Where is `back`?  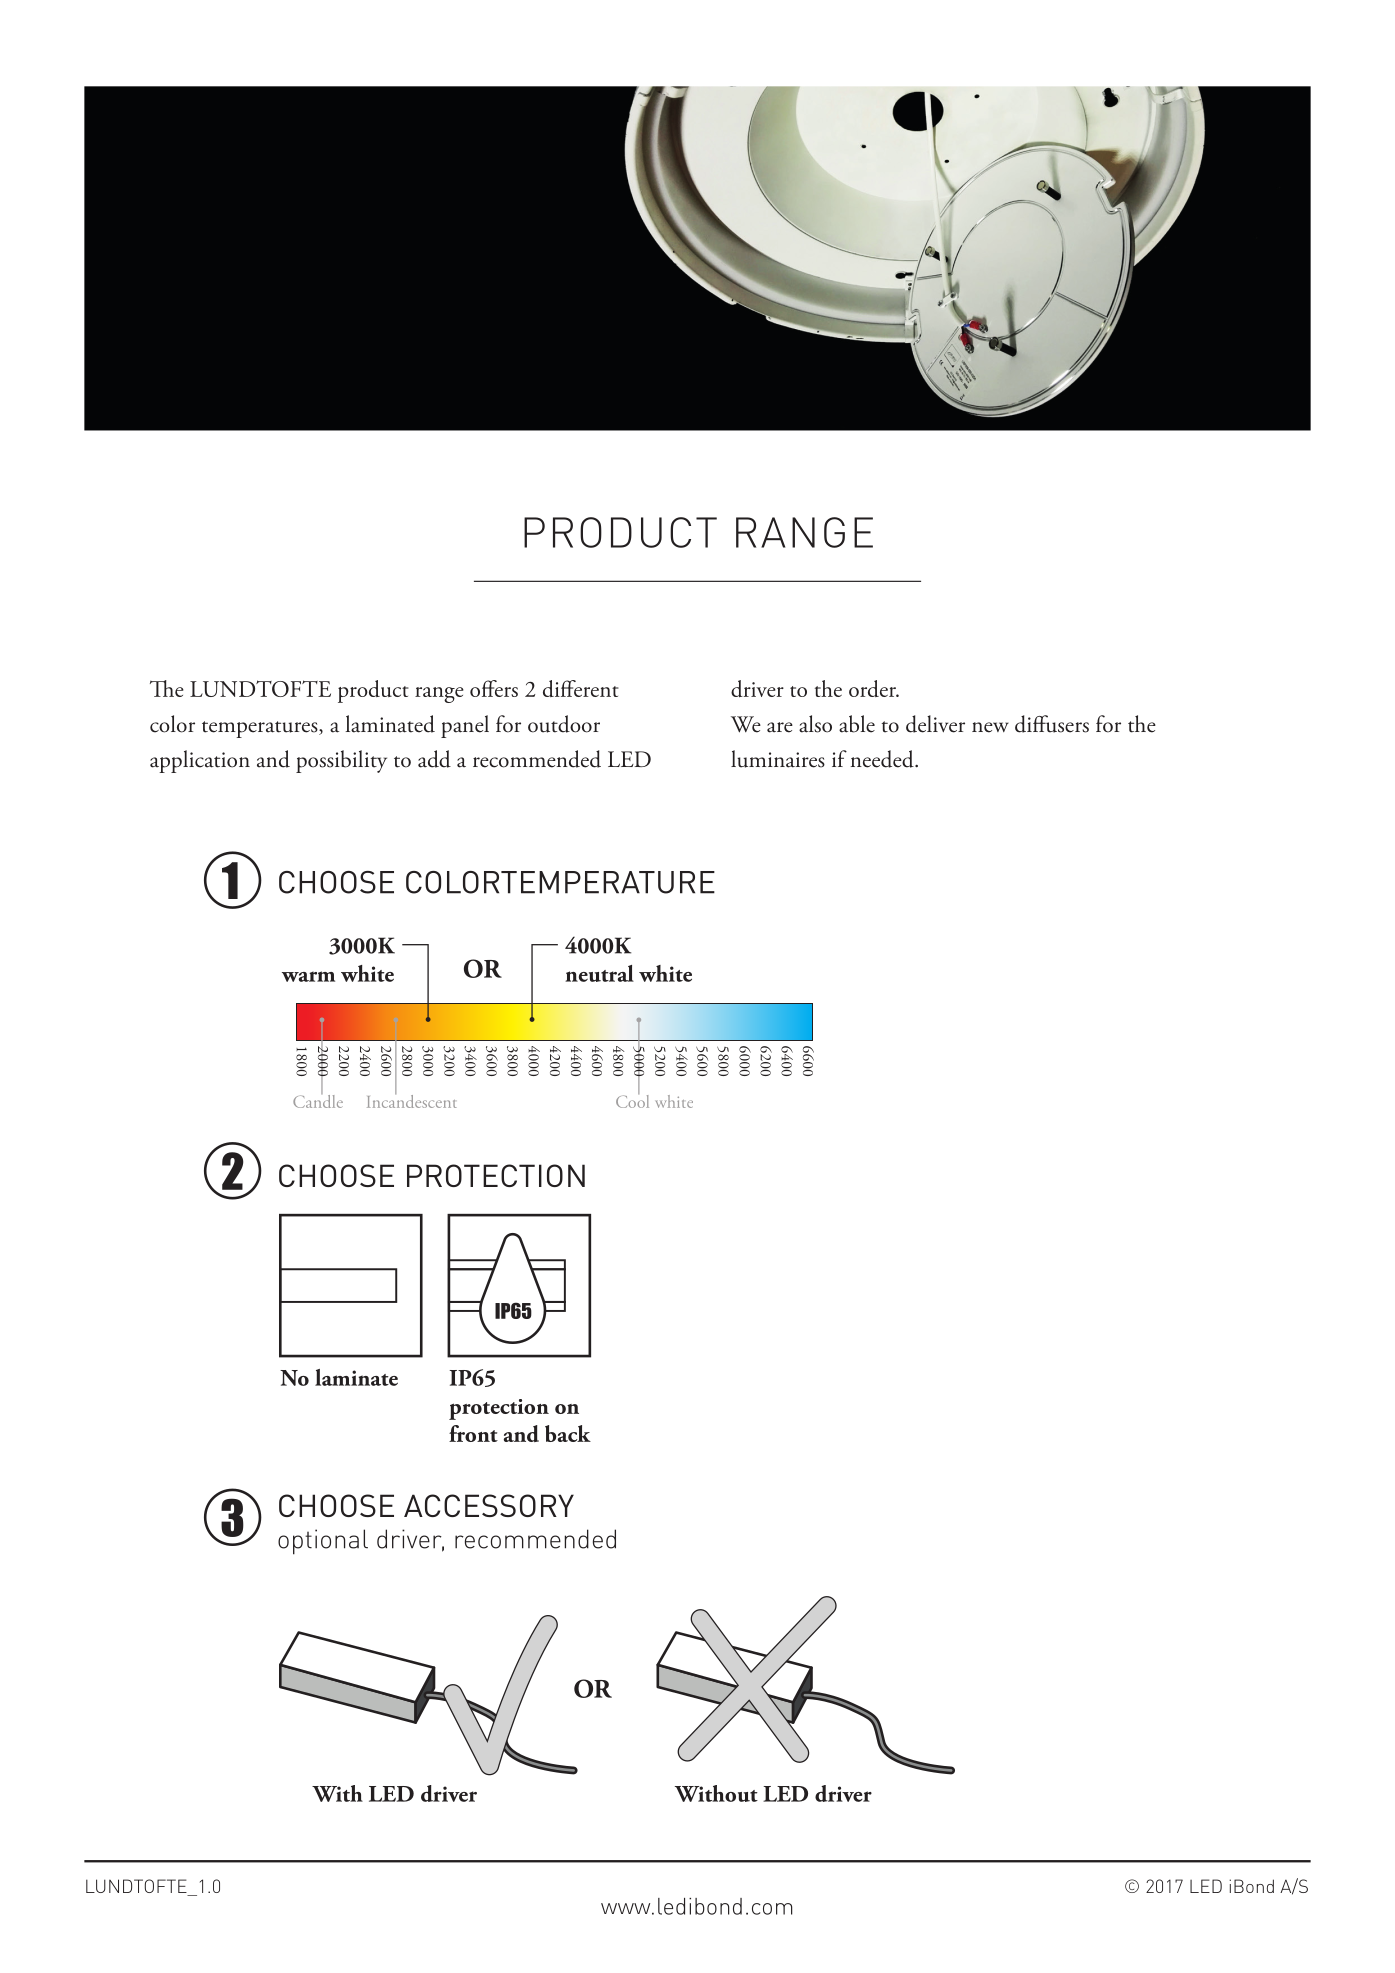 back is located at coordinates (568, 1433).
